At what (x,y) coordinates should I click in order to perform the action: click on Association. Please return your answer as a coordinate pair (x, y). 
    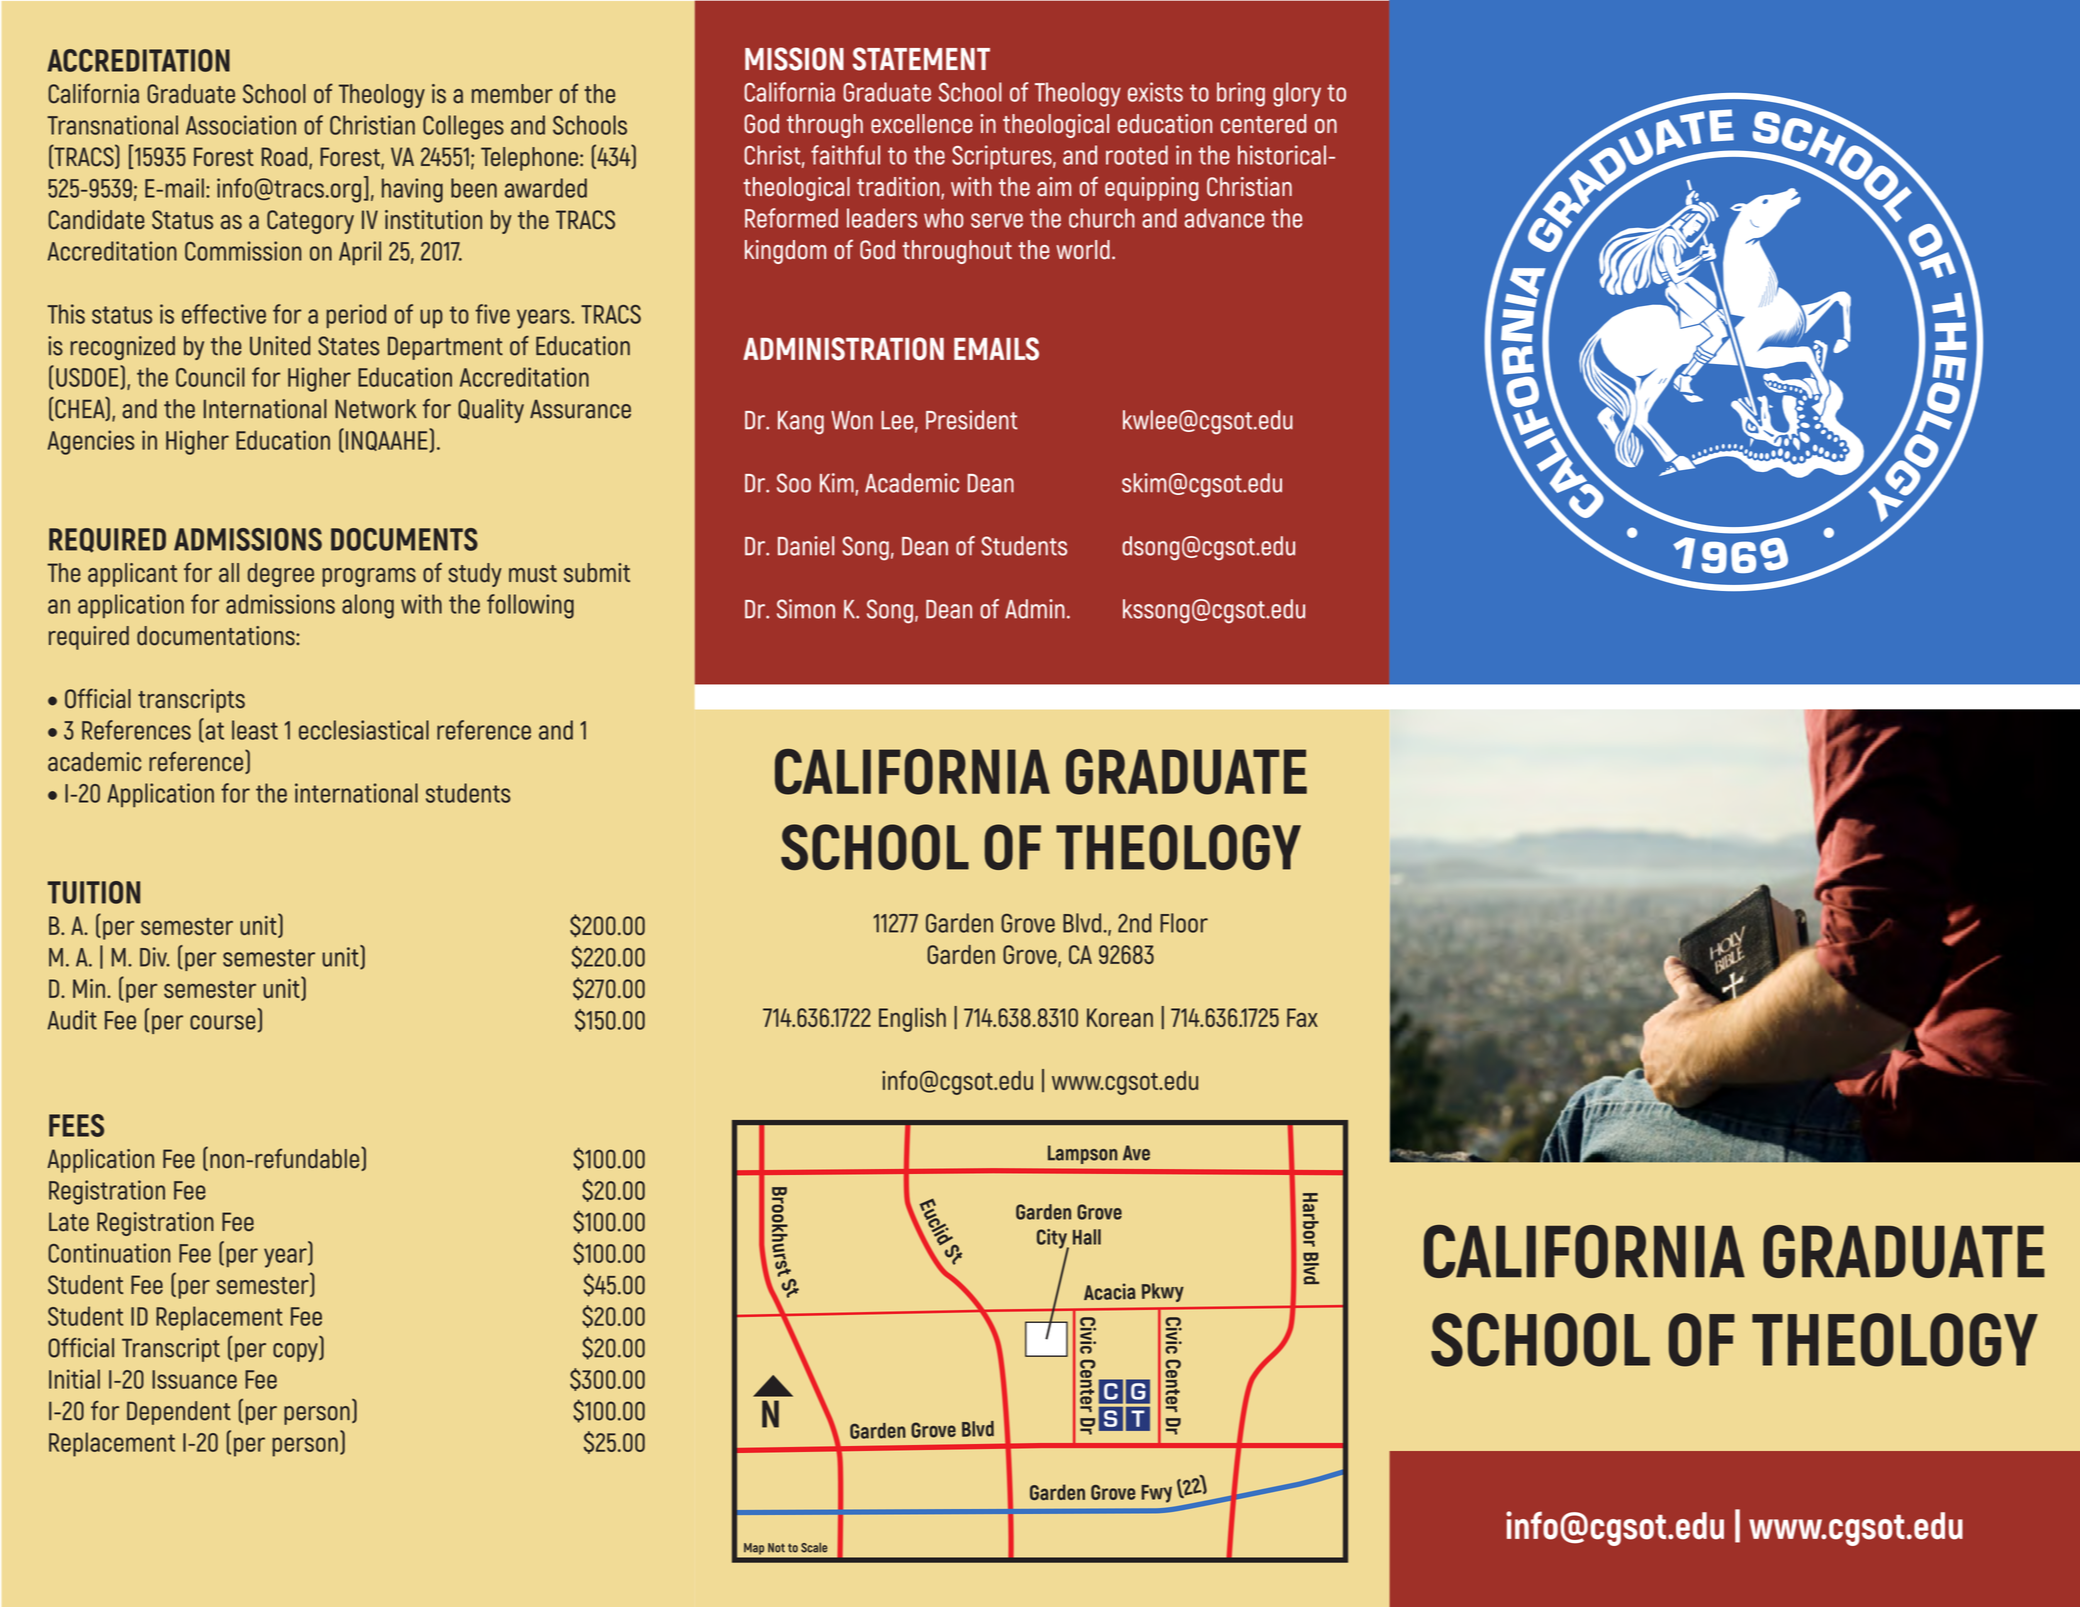
    Looking at the image, I should click on (241, 125).
